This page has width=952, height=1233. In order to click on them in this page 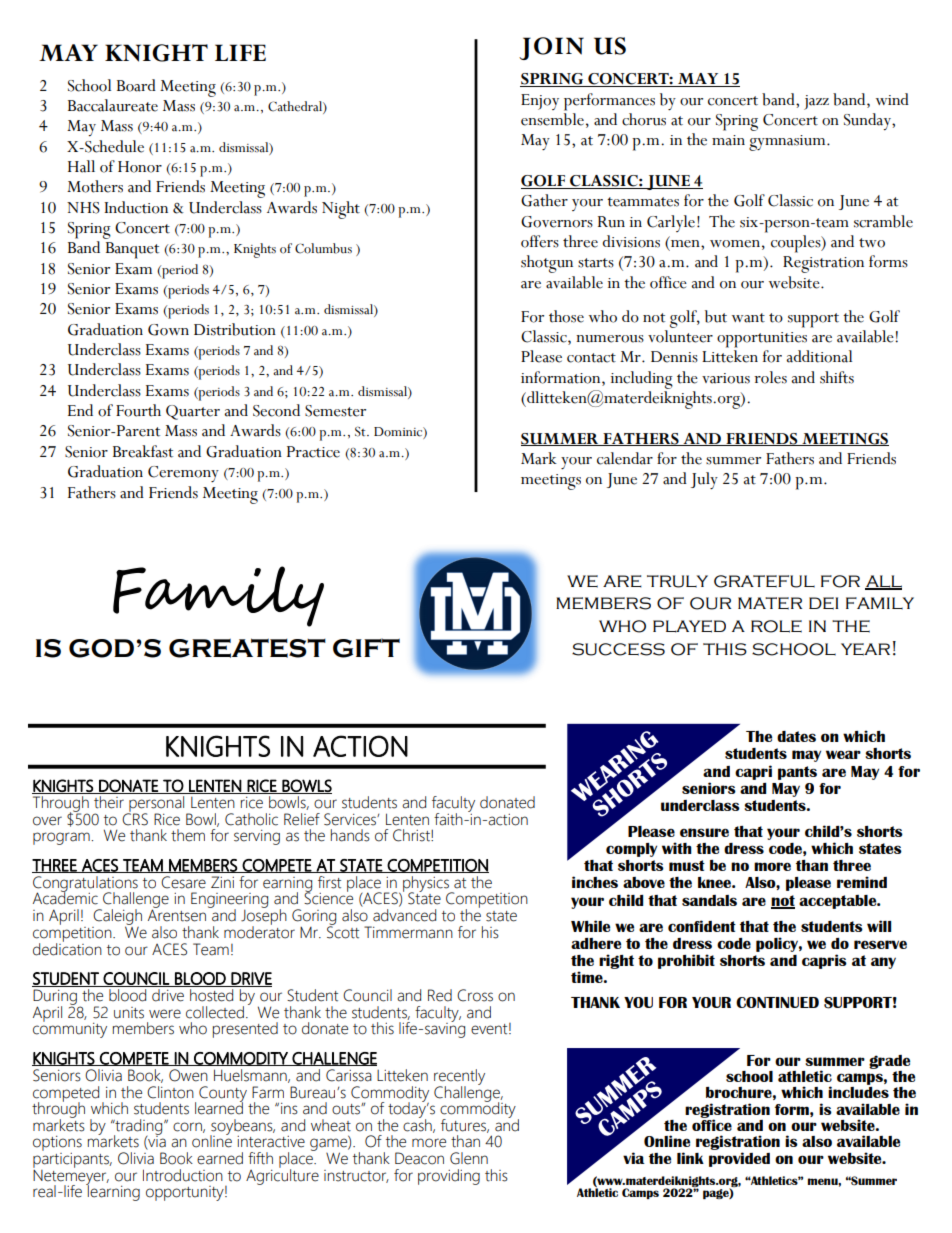, I will do `click(188, 835)`.
